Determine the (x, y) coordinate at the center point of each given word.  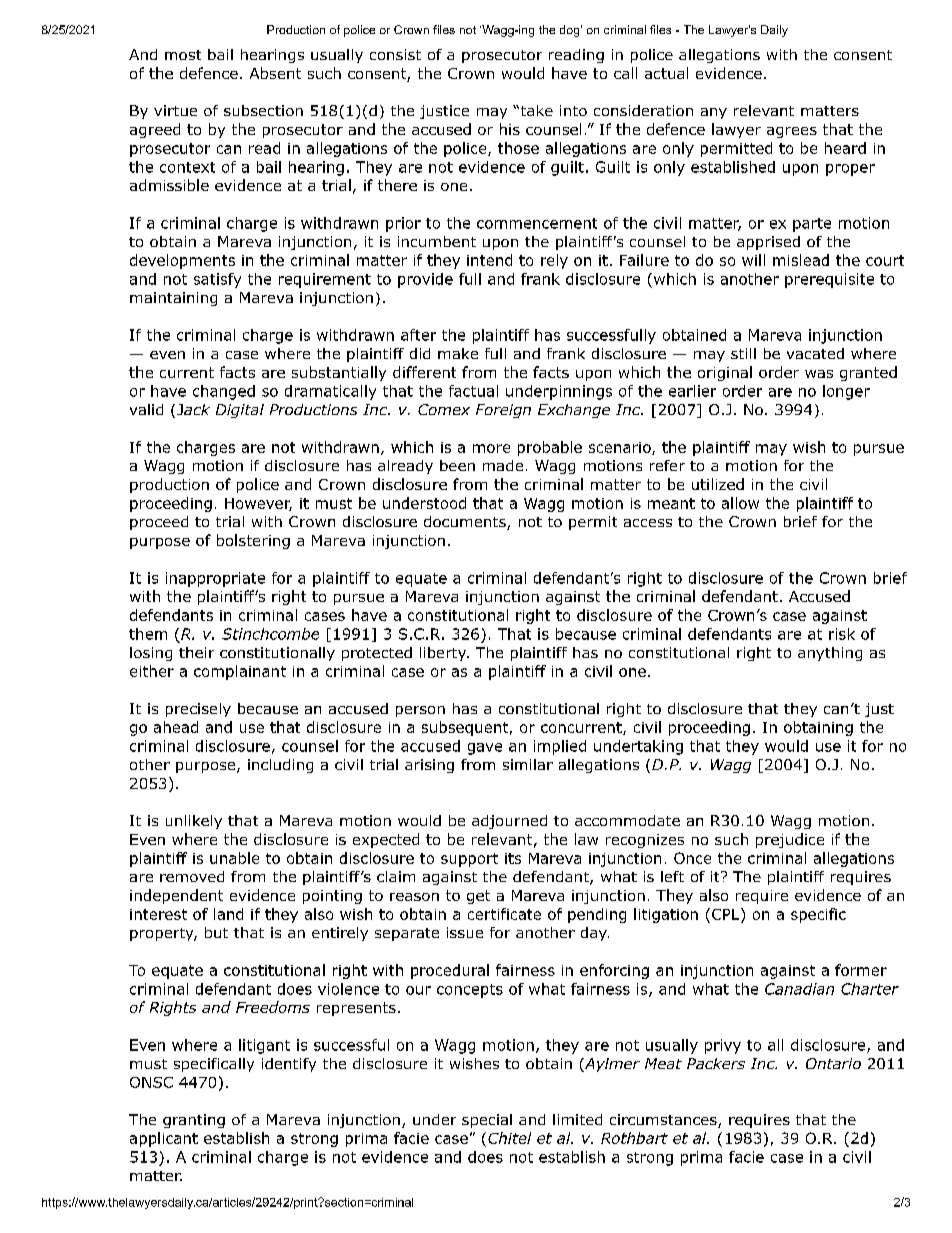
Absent (275, 73)
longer (846, 392)
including (280, 766)
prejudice (790, 840)
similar (528, 764)
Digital (240, 411)
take (535, 110)
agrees (792, 132)
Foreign (503, 411)
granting (194, 1121)
